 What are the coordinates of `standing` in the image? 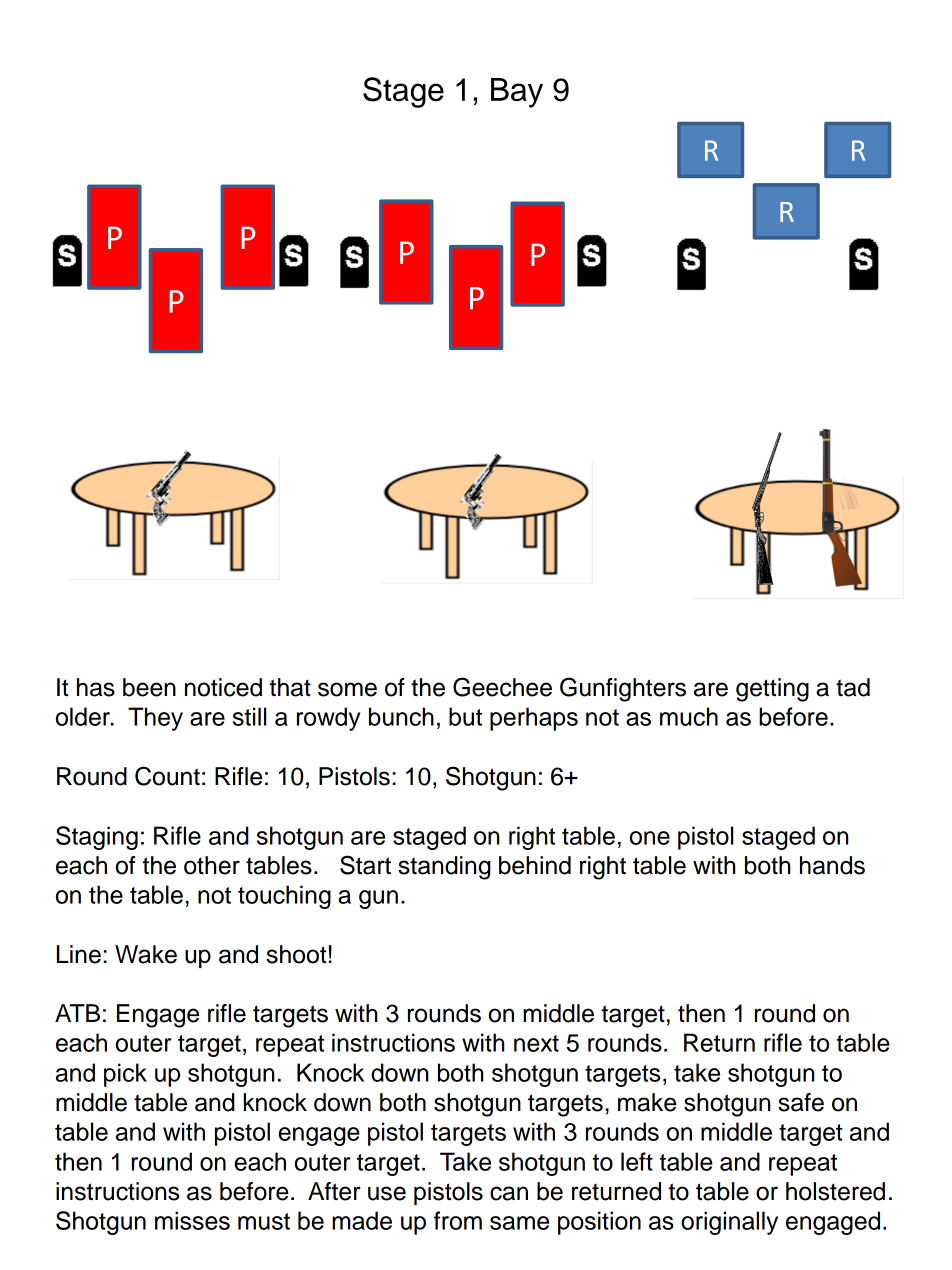 It's located at (444, 868).
